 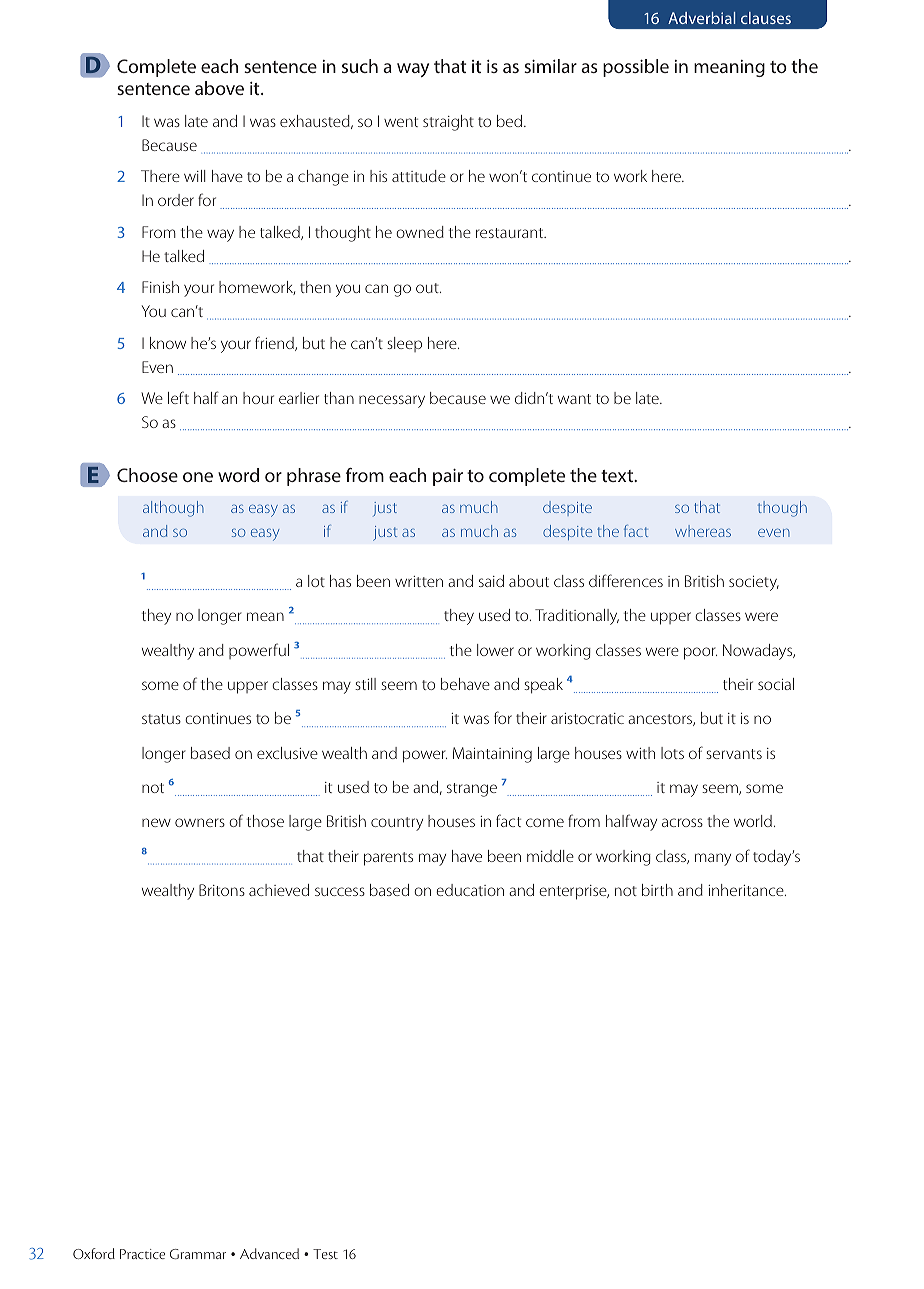 I want to click on new, so click(x=156, y=822).
